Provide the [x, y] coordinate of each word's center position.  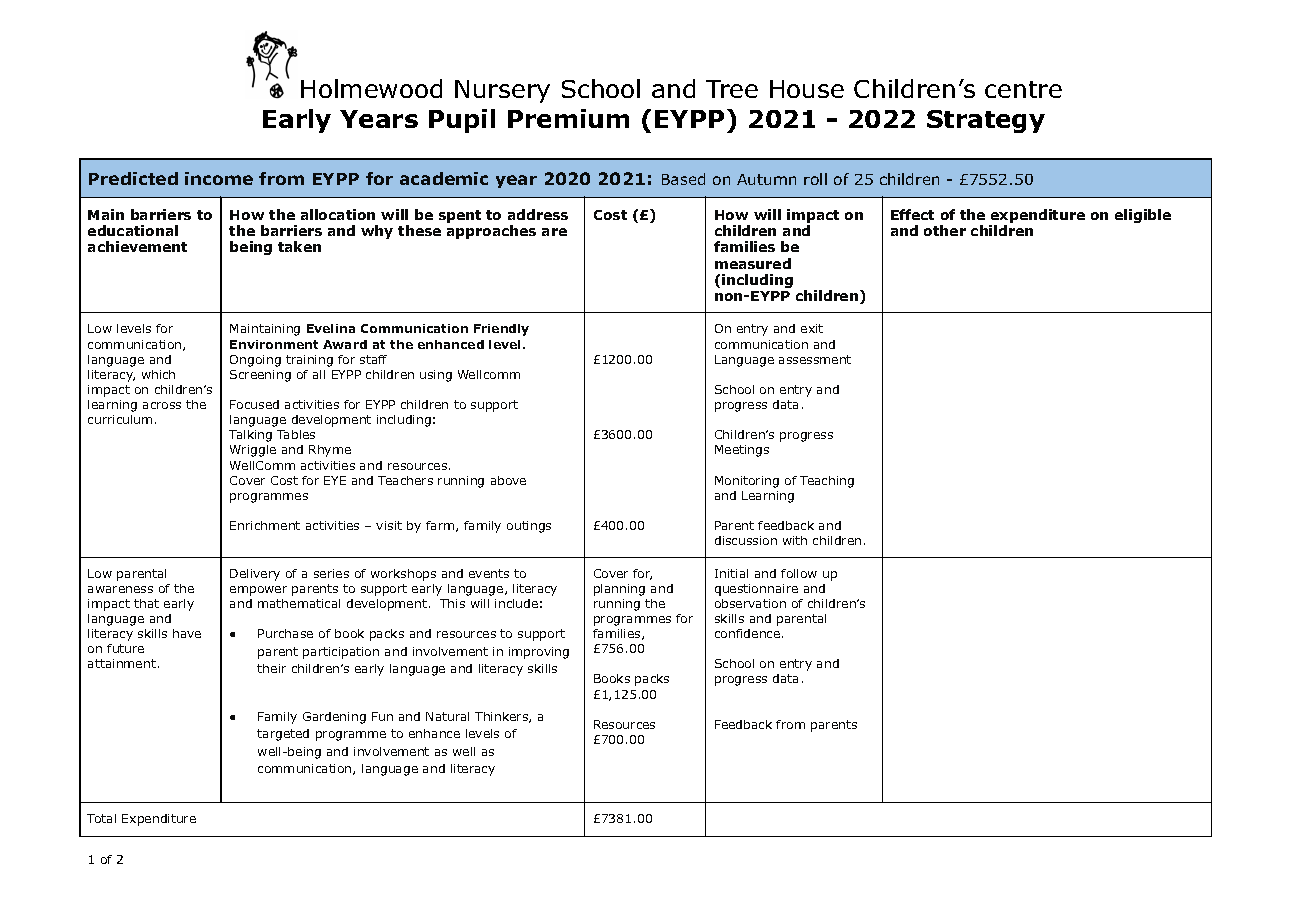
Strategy [986, 121]
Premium [568, 118]
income [219, 178]
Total [101, 818]
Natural [447, 716]
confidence [749, 633]
